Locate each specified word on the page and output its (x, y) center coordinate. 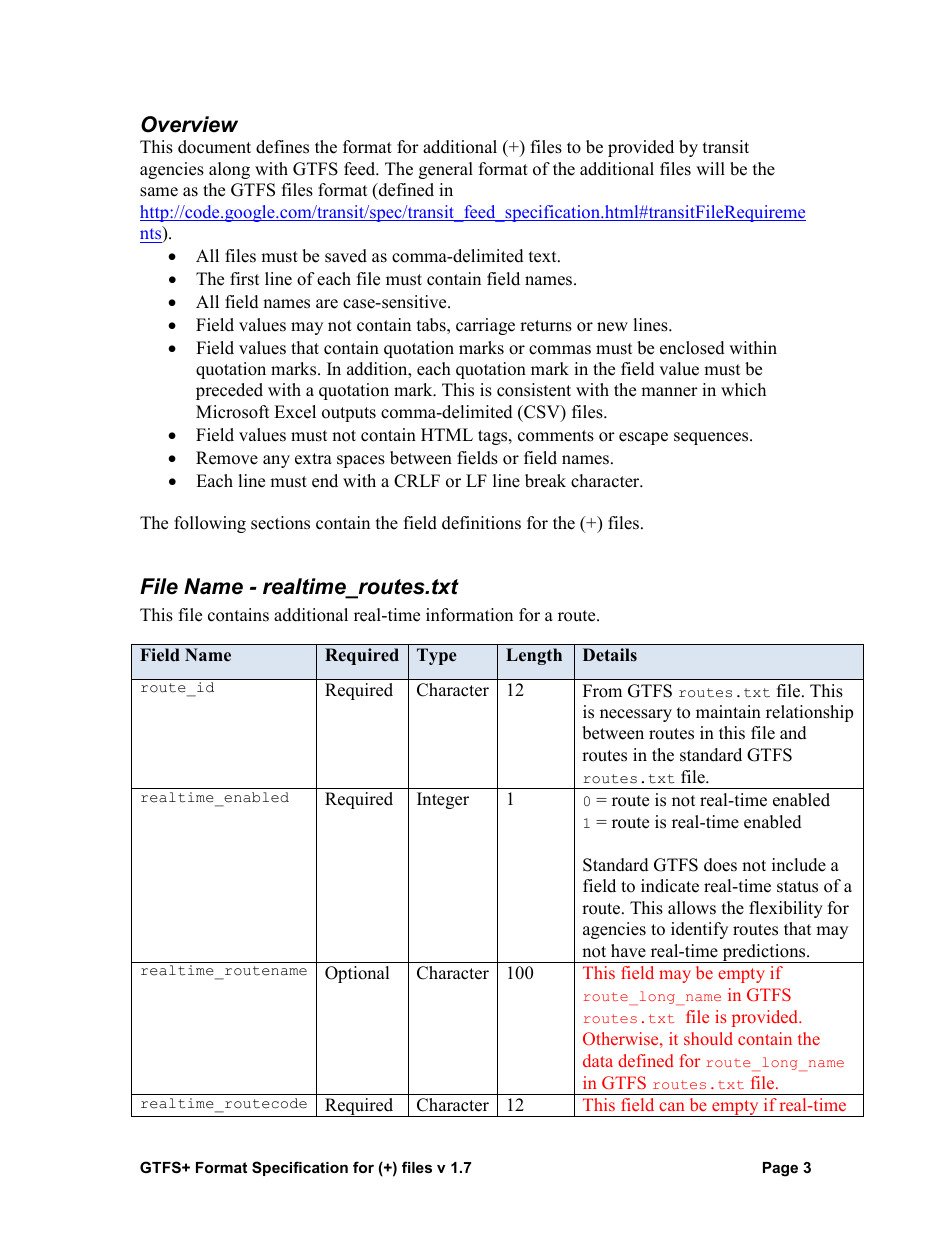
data (598, 1060)
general (446, 170)
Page (780, 1169)
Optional (357, 974)
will (710, 168)
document (214, 147)
